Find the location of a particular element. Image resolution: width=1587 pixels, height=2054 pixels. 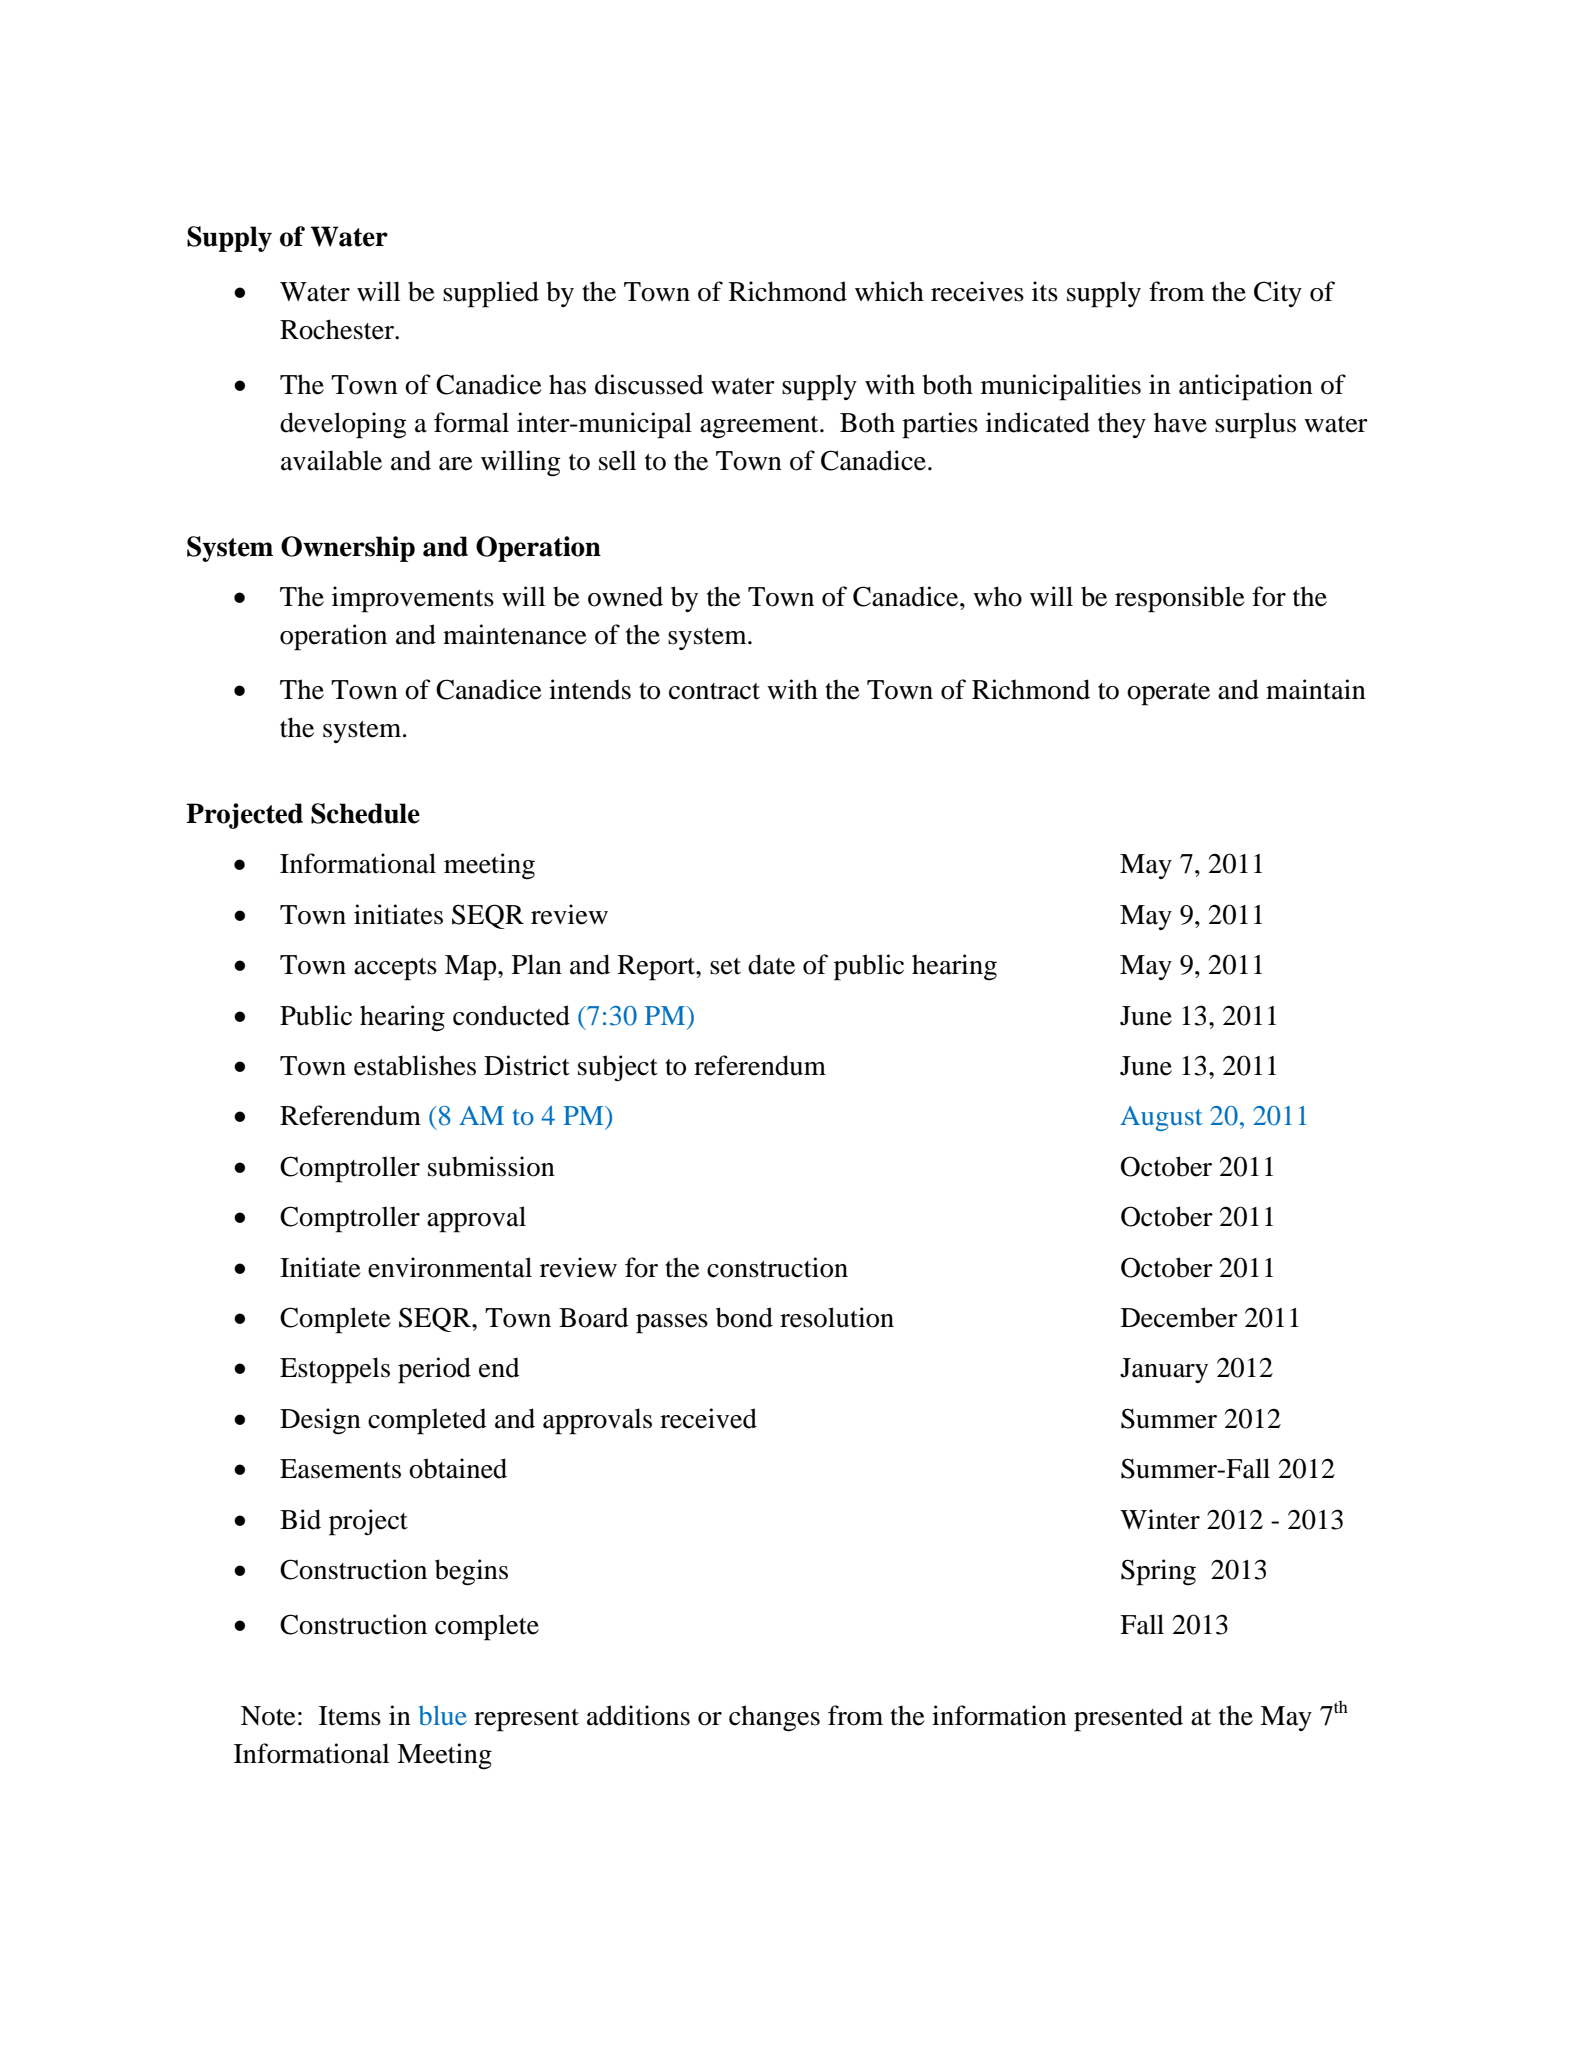

resolution is located at coordinates (837, 1317).
